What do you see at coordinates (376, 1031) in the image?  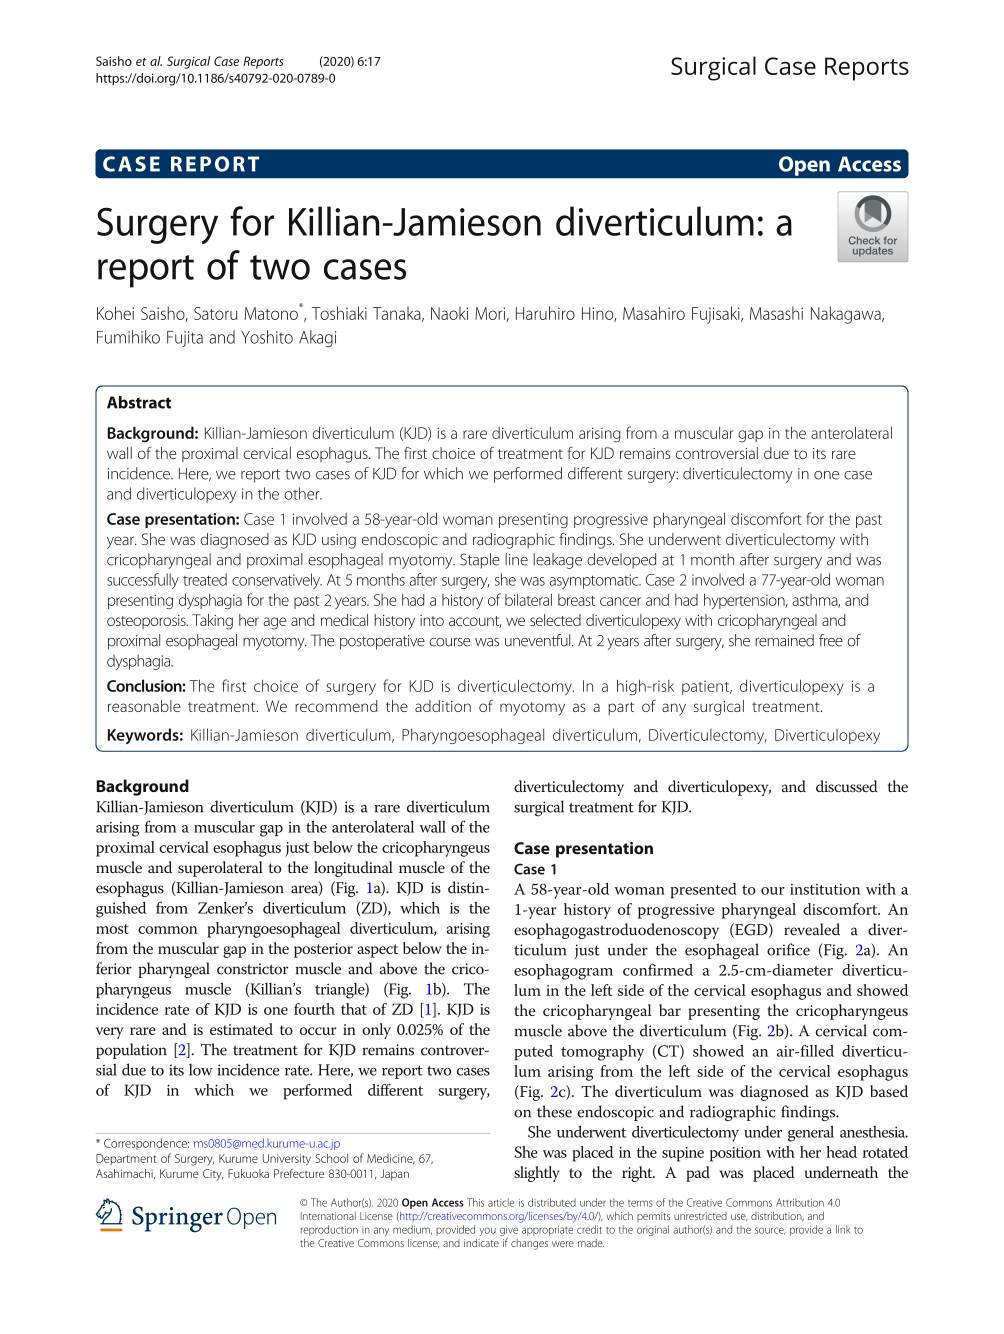 I see `only` at bounding box center [376, 1031].
